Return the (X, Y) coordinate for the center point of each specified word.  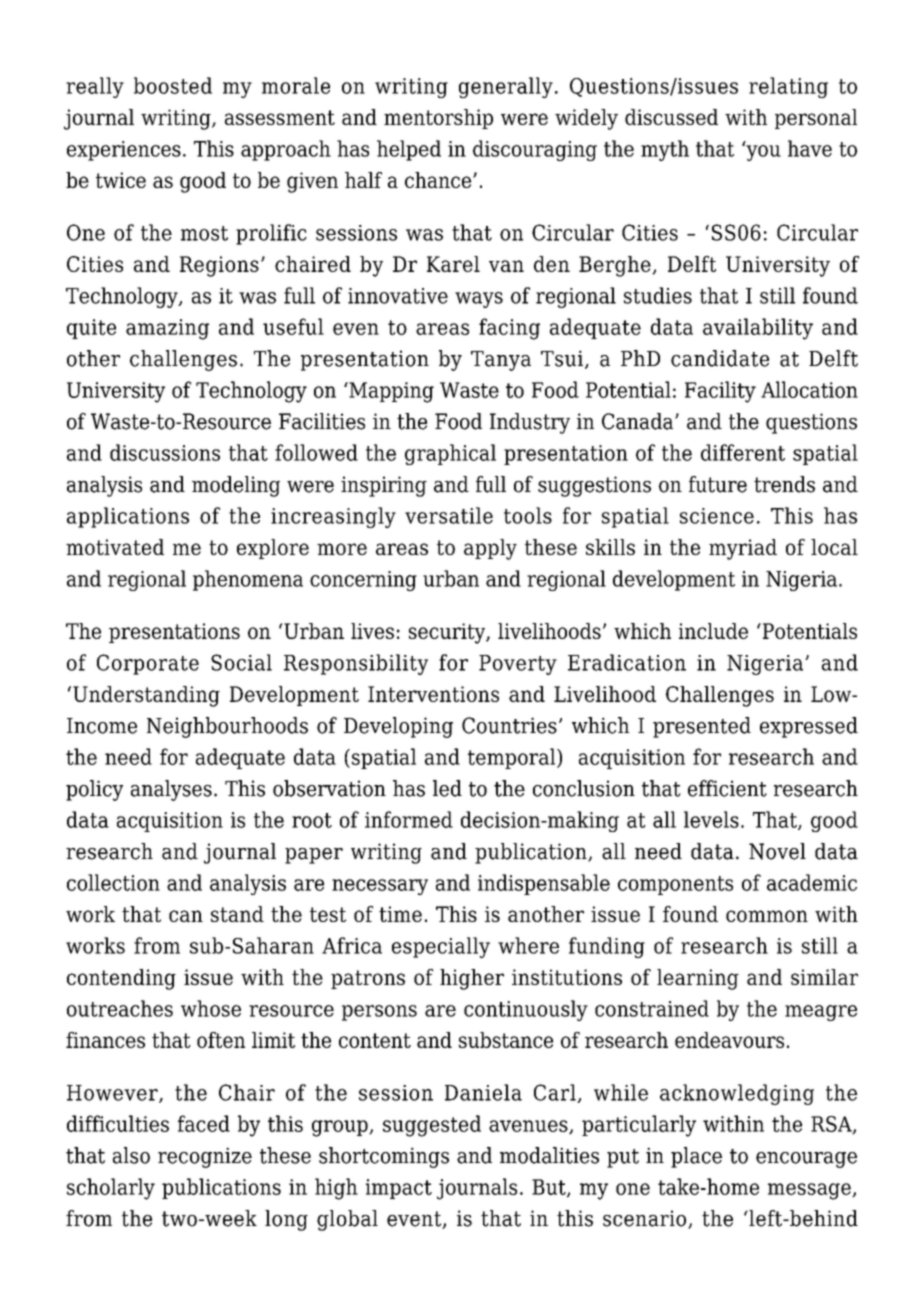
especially (441, 947)
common (767, 916)
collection (113, 882)
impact (399, 1189)
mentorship (438, 119)
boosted (173, 85)
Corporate (148, 664)
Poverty (518, 665)
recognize (205, 1157)
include (713, 631)
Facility (720, 392)
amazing (167, 329)
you (762, 152)
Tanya (501, 361)
